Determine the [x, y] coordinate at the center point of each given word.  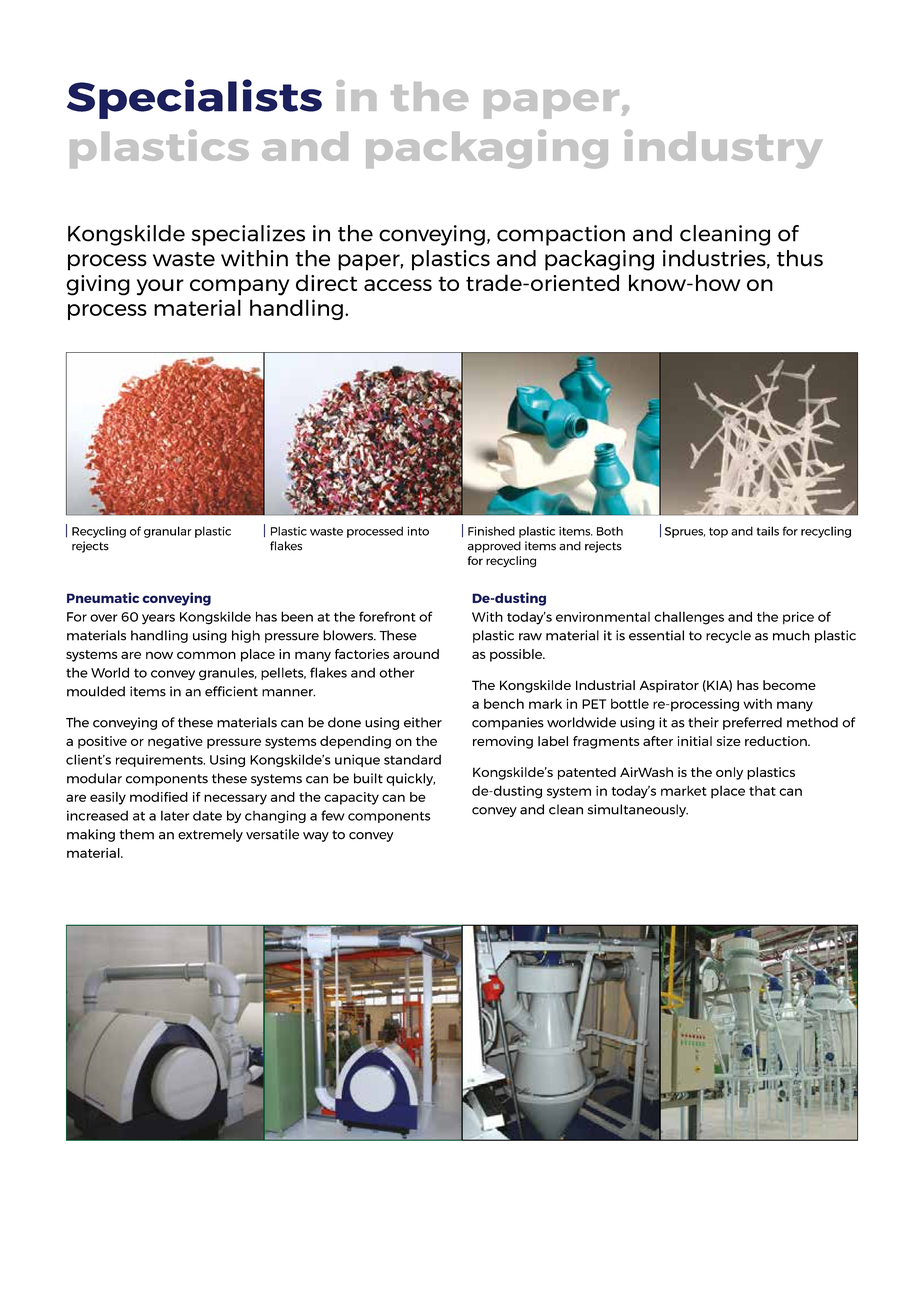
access [398, 285]
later [175, 815]
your [160, 287]
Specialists [194, 99]
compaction [561, 235]
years [158, 619]
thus [800, 258]
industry [723, 149]
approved [494, 547]
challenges [689, 618]
